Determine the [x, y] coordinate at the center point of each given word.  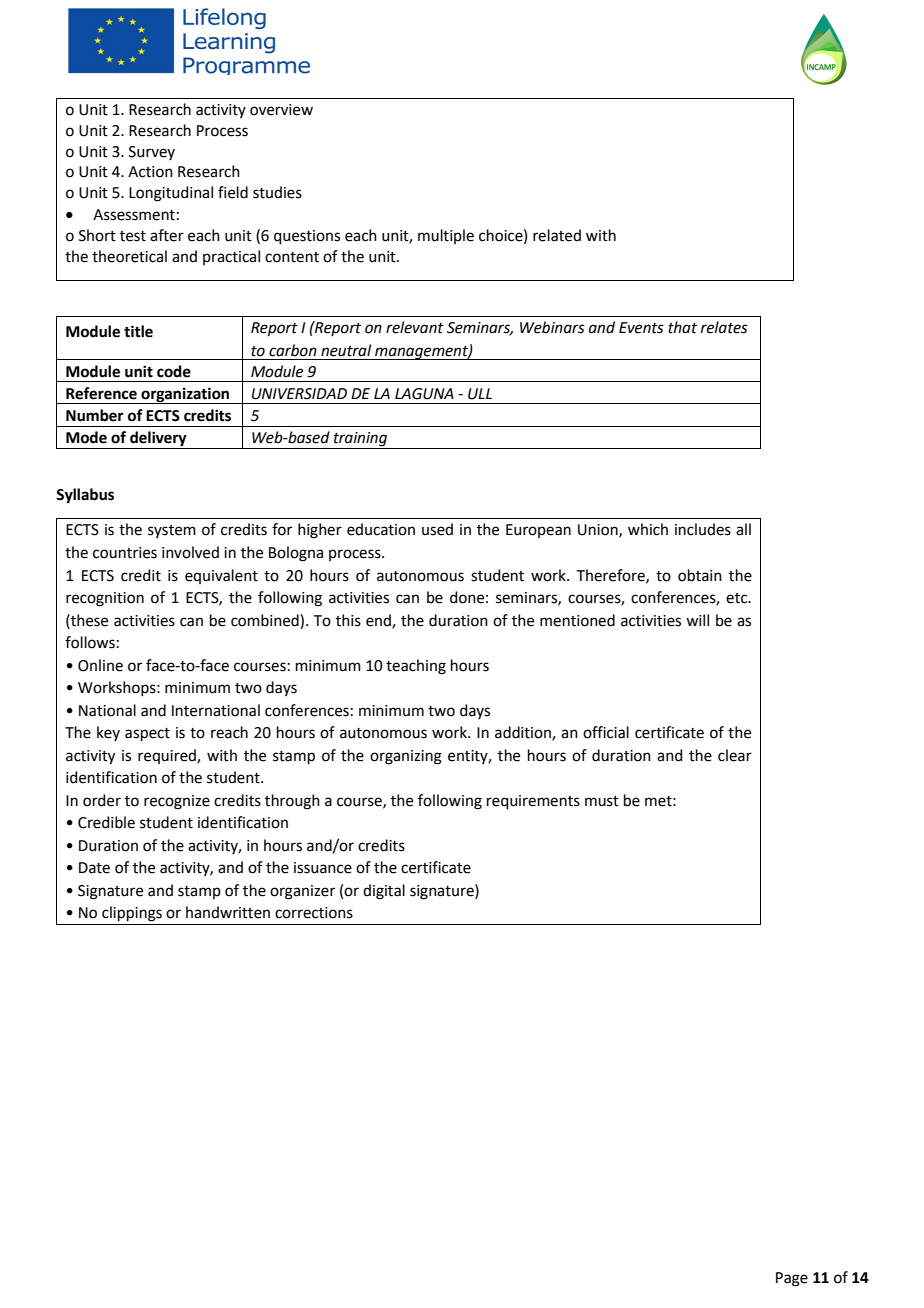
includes [703, 529]
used [437, 529]
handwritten [228, 912]
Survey [152, 153]
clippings [132, 914]
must [602, 801]
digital [384, 892]
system [172, 531]
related [557, 235]
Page [792, 1279]
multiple [446, 236]
